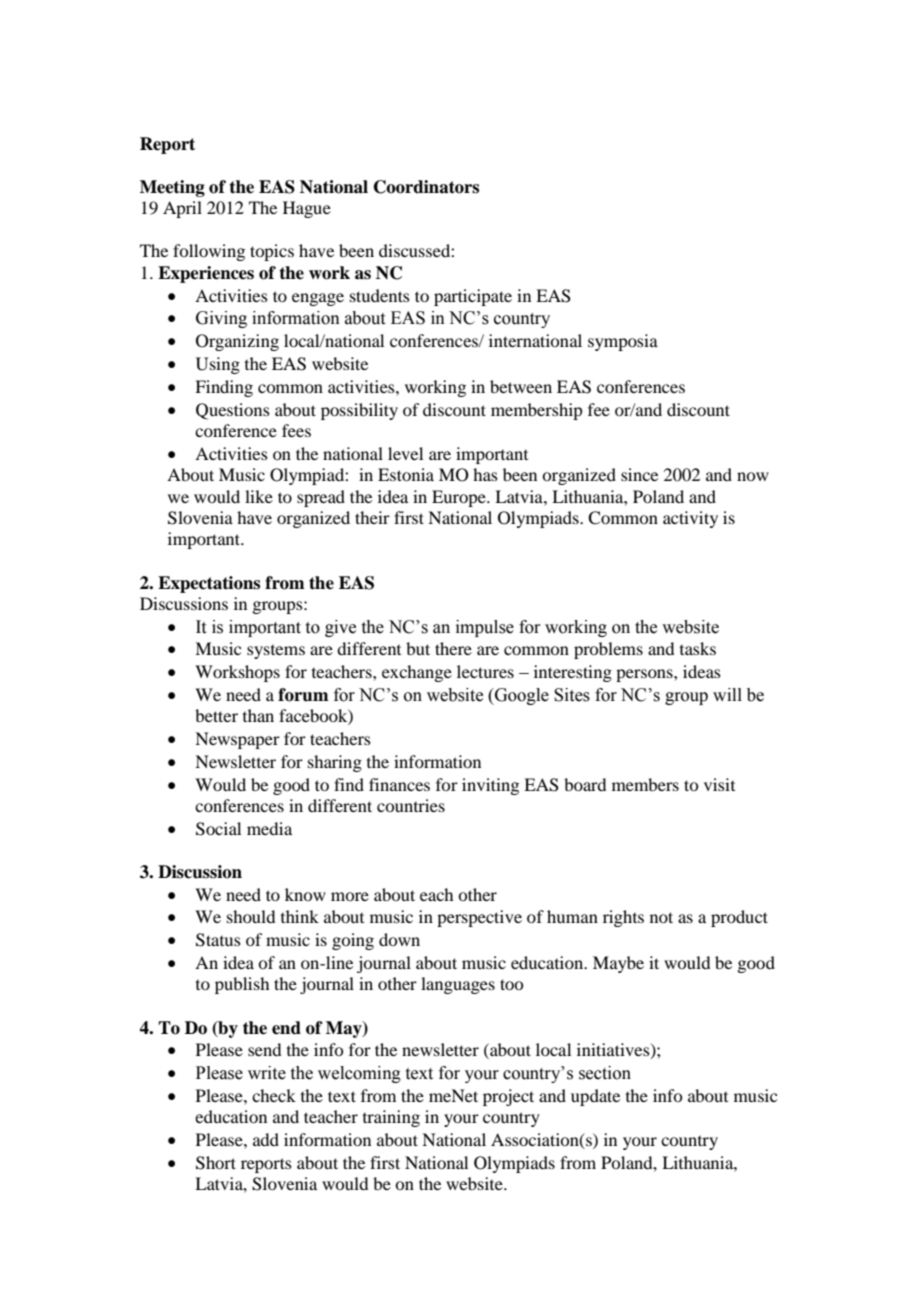 The image size is (924, 1308). I want to click on since, so click(639, 474).
